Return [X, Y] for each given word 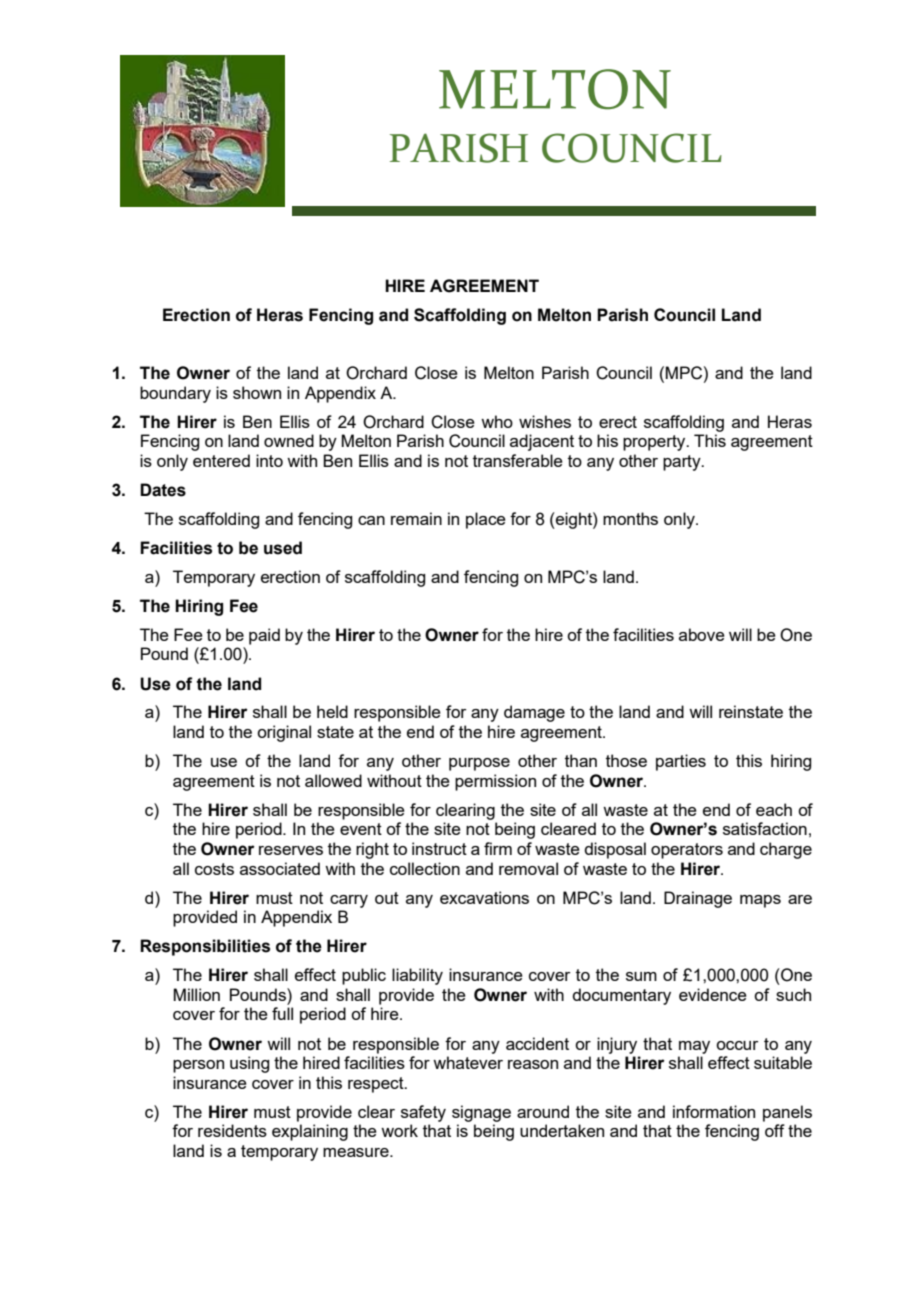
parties [681, 762]
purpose [479, 764]
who [497, 421]
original [284, 733]
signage [481, 1113]
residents [232, 1130]
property [655, 443]
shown [257, 392]
